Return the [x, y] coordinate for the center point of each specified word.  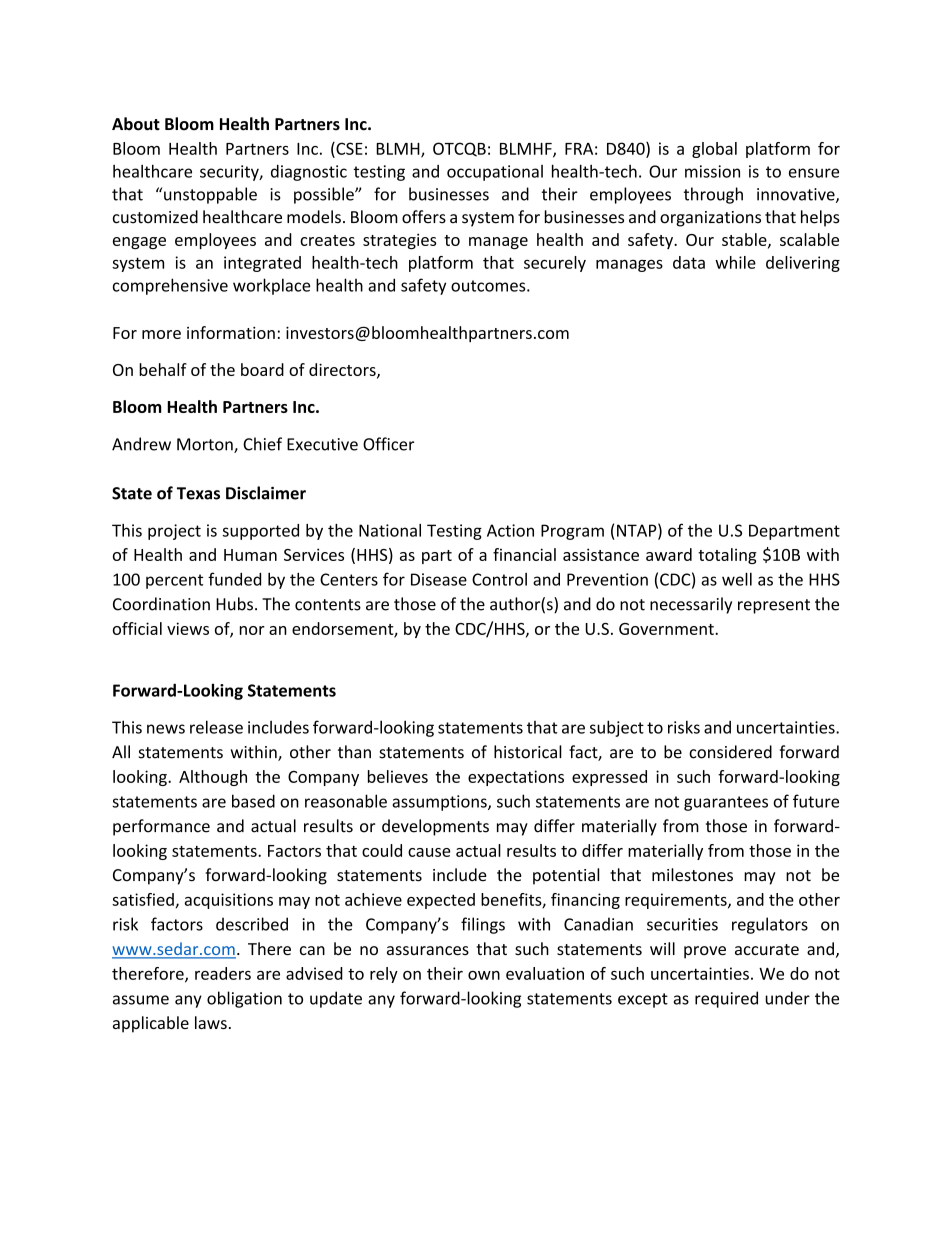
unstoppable [210, 195]
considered [730, 752]
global [714, 150]
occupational [495, 173]
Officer [388, 444]
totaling [727, 556]
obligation [244, 999]
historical [528, 752]
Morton [206, 445]
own [484, 975]
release [216, 727]
